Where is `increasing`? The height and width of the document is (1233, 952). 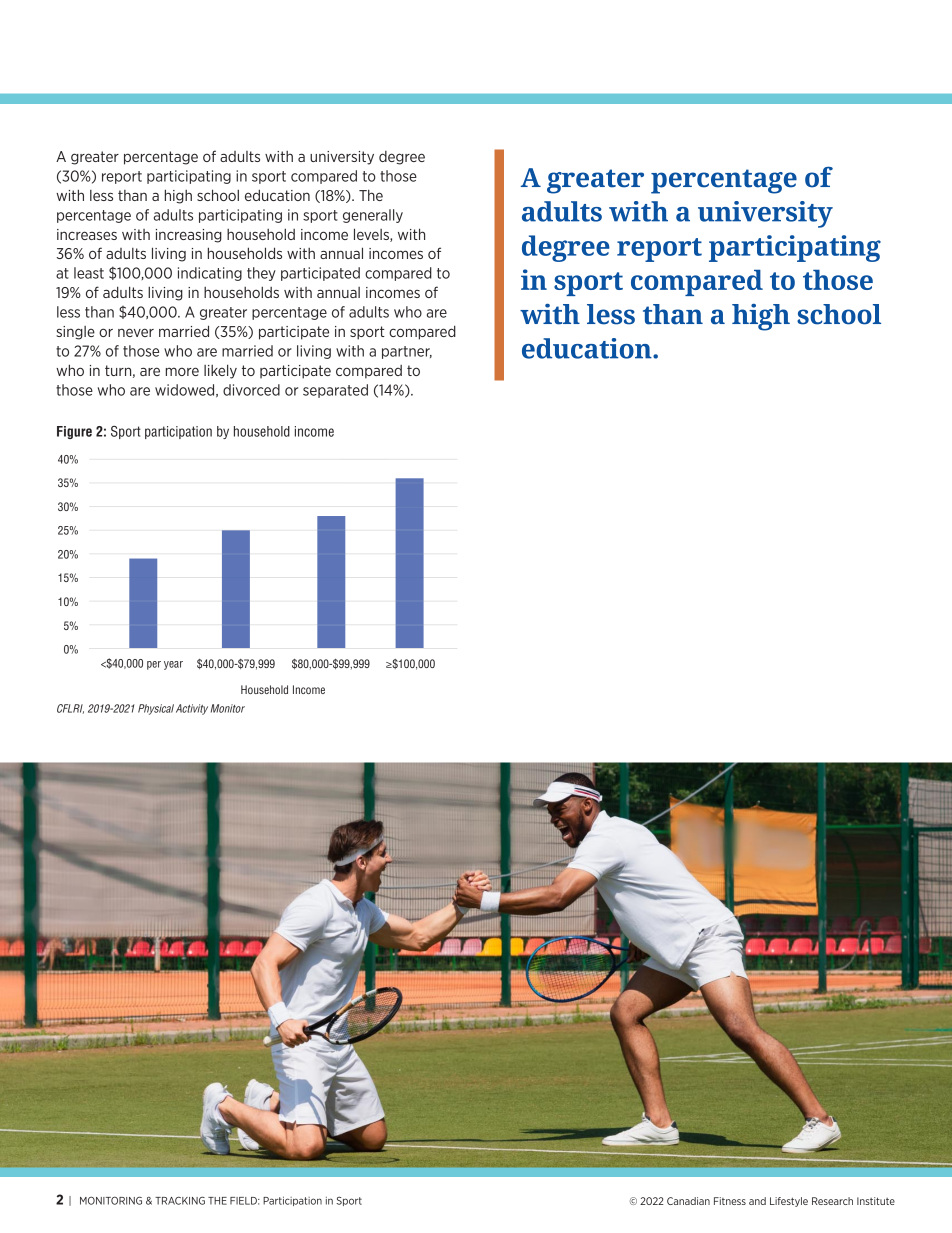 increasing is located at coordinates (189, 236).
